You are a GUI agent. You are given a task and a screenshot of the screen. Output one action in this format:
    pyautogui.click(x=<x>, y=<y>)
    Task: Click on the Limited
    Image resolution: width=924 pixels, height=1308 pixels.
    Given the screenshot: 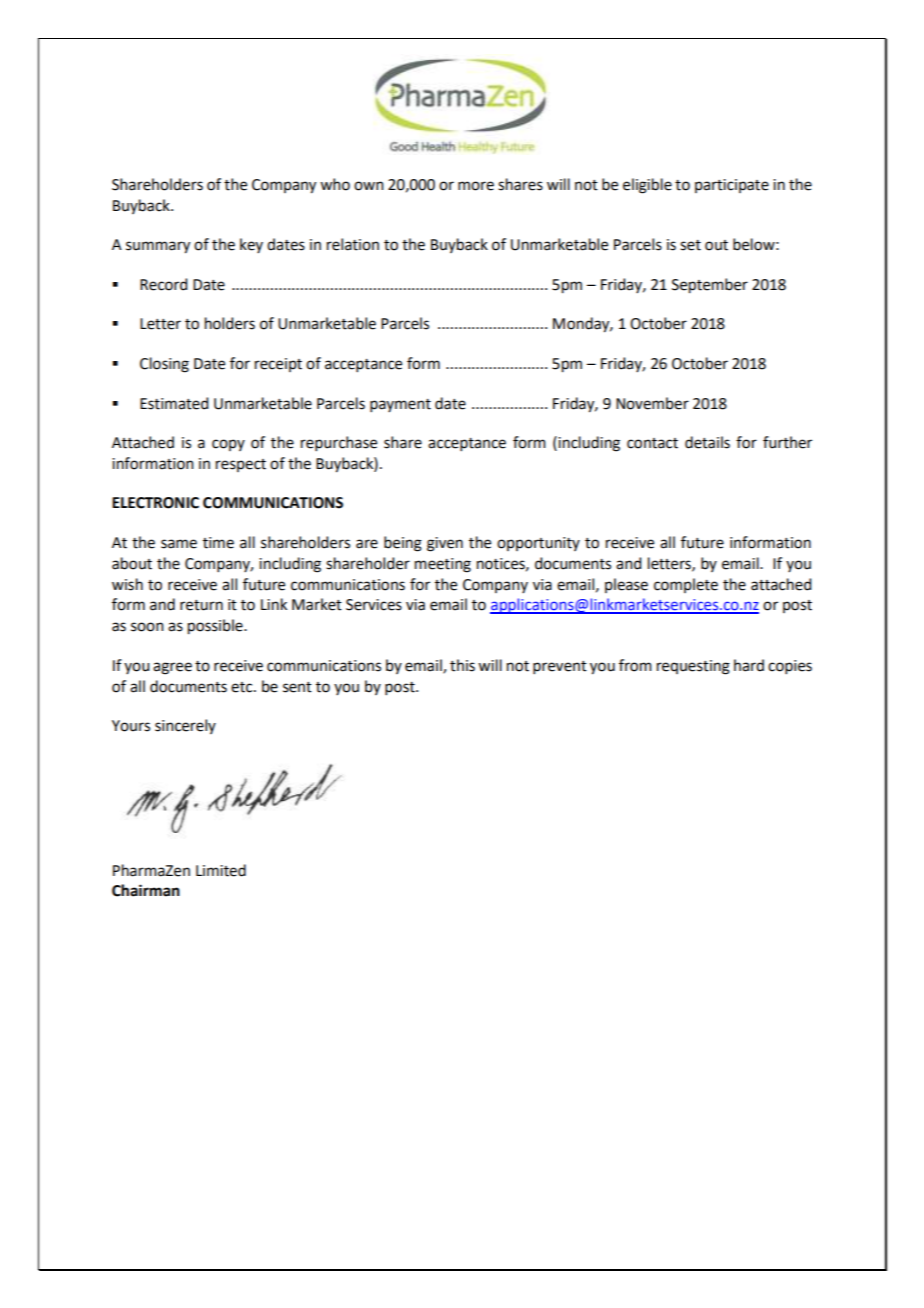 What is the action you would take?
    pyautogui.click(x=221, y=870)
